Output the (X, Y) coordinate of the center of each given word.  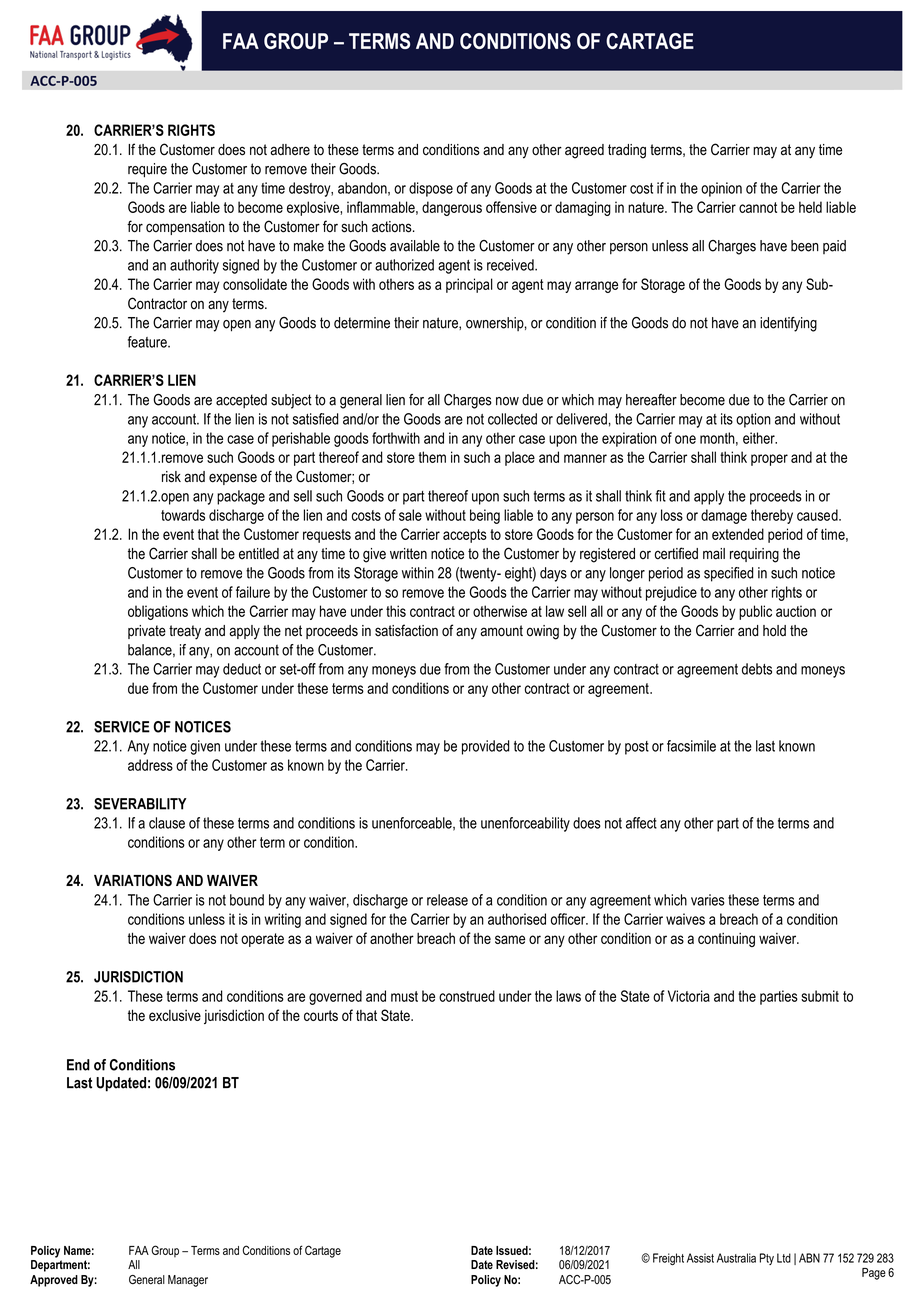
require (147, 170)
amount (501, 631)
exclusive (175, 1015)
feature (148, 342)
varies (708, 900)
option (753, 420)
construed (467, 996)
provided (486, 747)
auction (796, 611)
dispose (431, 189)
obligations (158, 612)
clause (167, 823)
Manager (188, 1281)
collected (512, 419)
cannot (758, 207)
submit (820, 996)
